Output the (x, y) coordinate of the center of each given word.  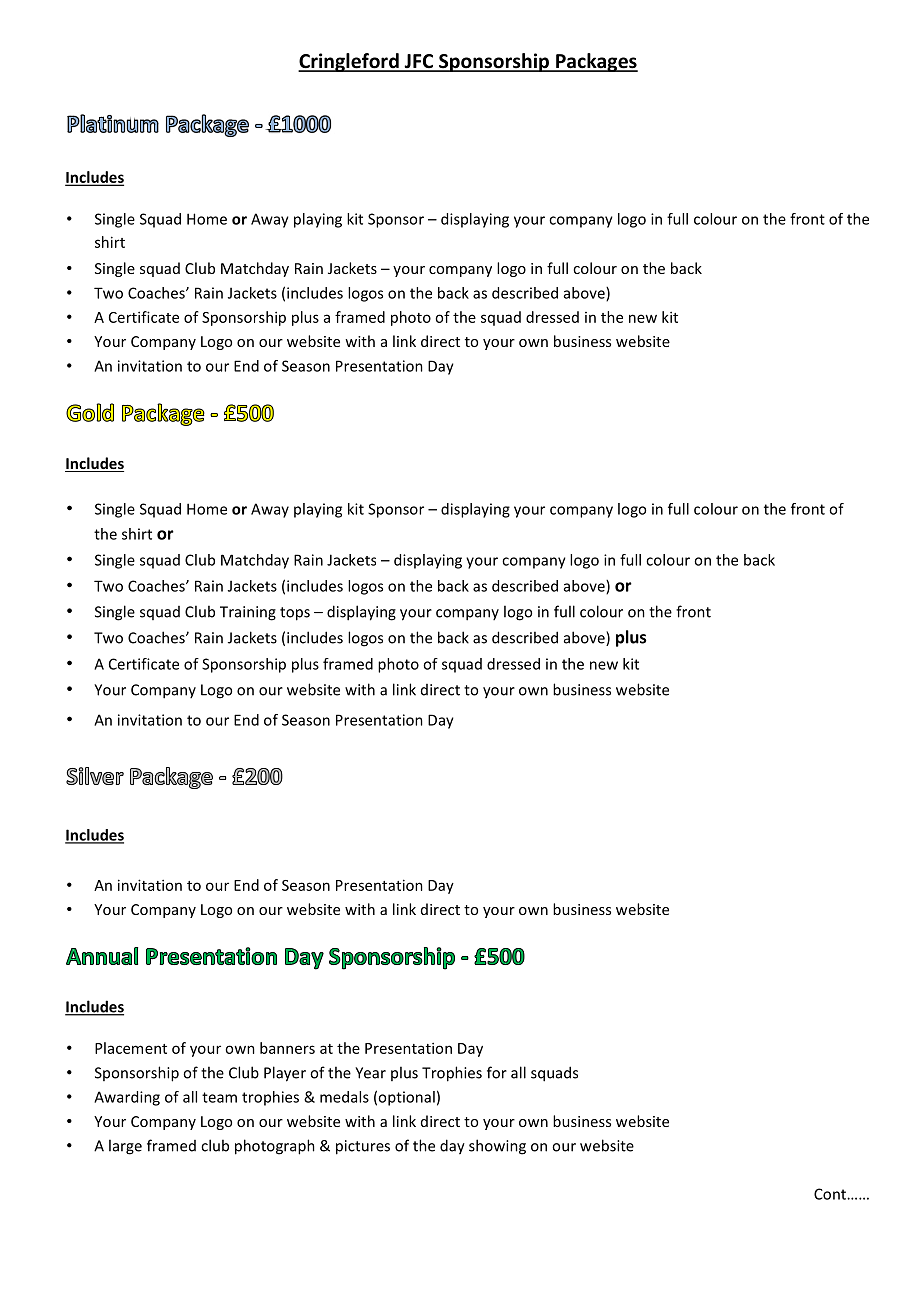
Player (285, 1074)
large (125, 1147)
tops (295, 614)
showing (497, 1147)
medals (344, 1097)
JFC (419, 62)
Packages (596, 62)
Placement (131, 1048)
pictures (363, 1147)
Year (370, 1073)
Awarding (127, 1098)
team (219, 1097)
